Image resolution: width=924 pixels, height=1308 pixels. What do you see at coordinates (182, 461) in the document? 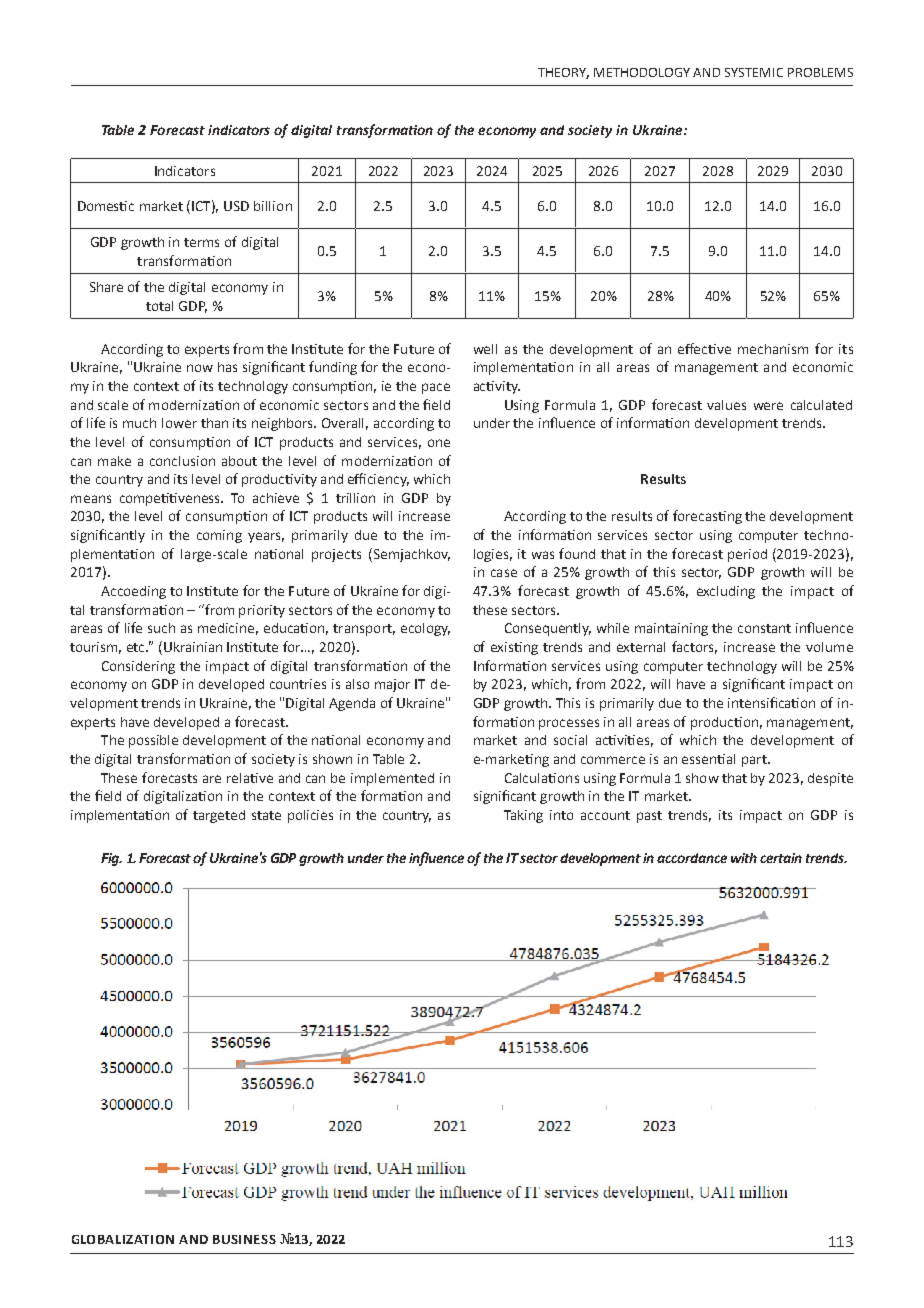
I see `conclusion` at bounding box center [182, 461].
